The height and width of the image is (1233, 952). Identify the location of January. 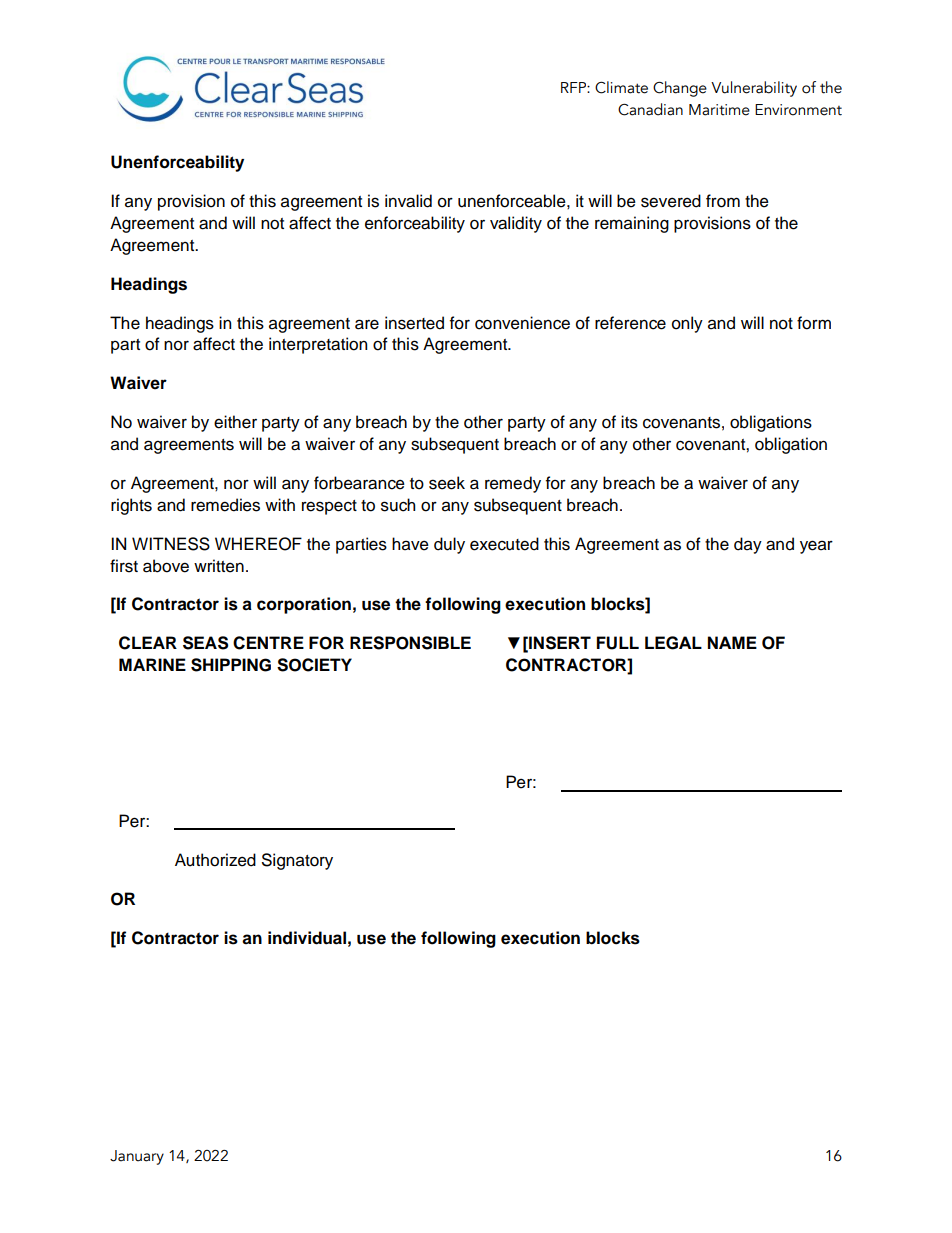
(137, 1157).
